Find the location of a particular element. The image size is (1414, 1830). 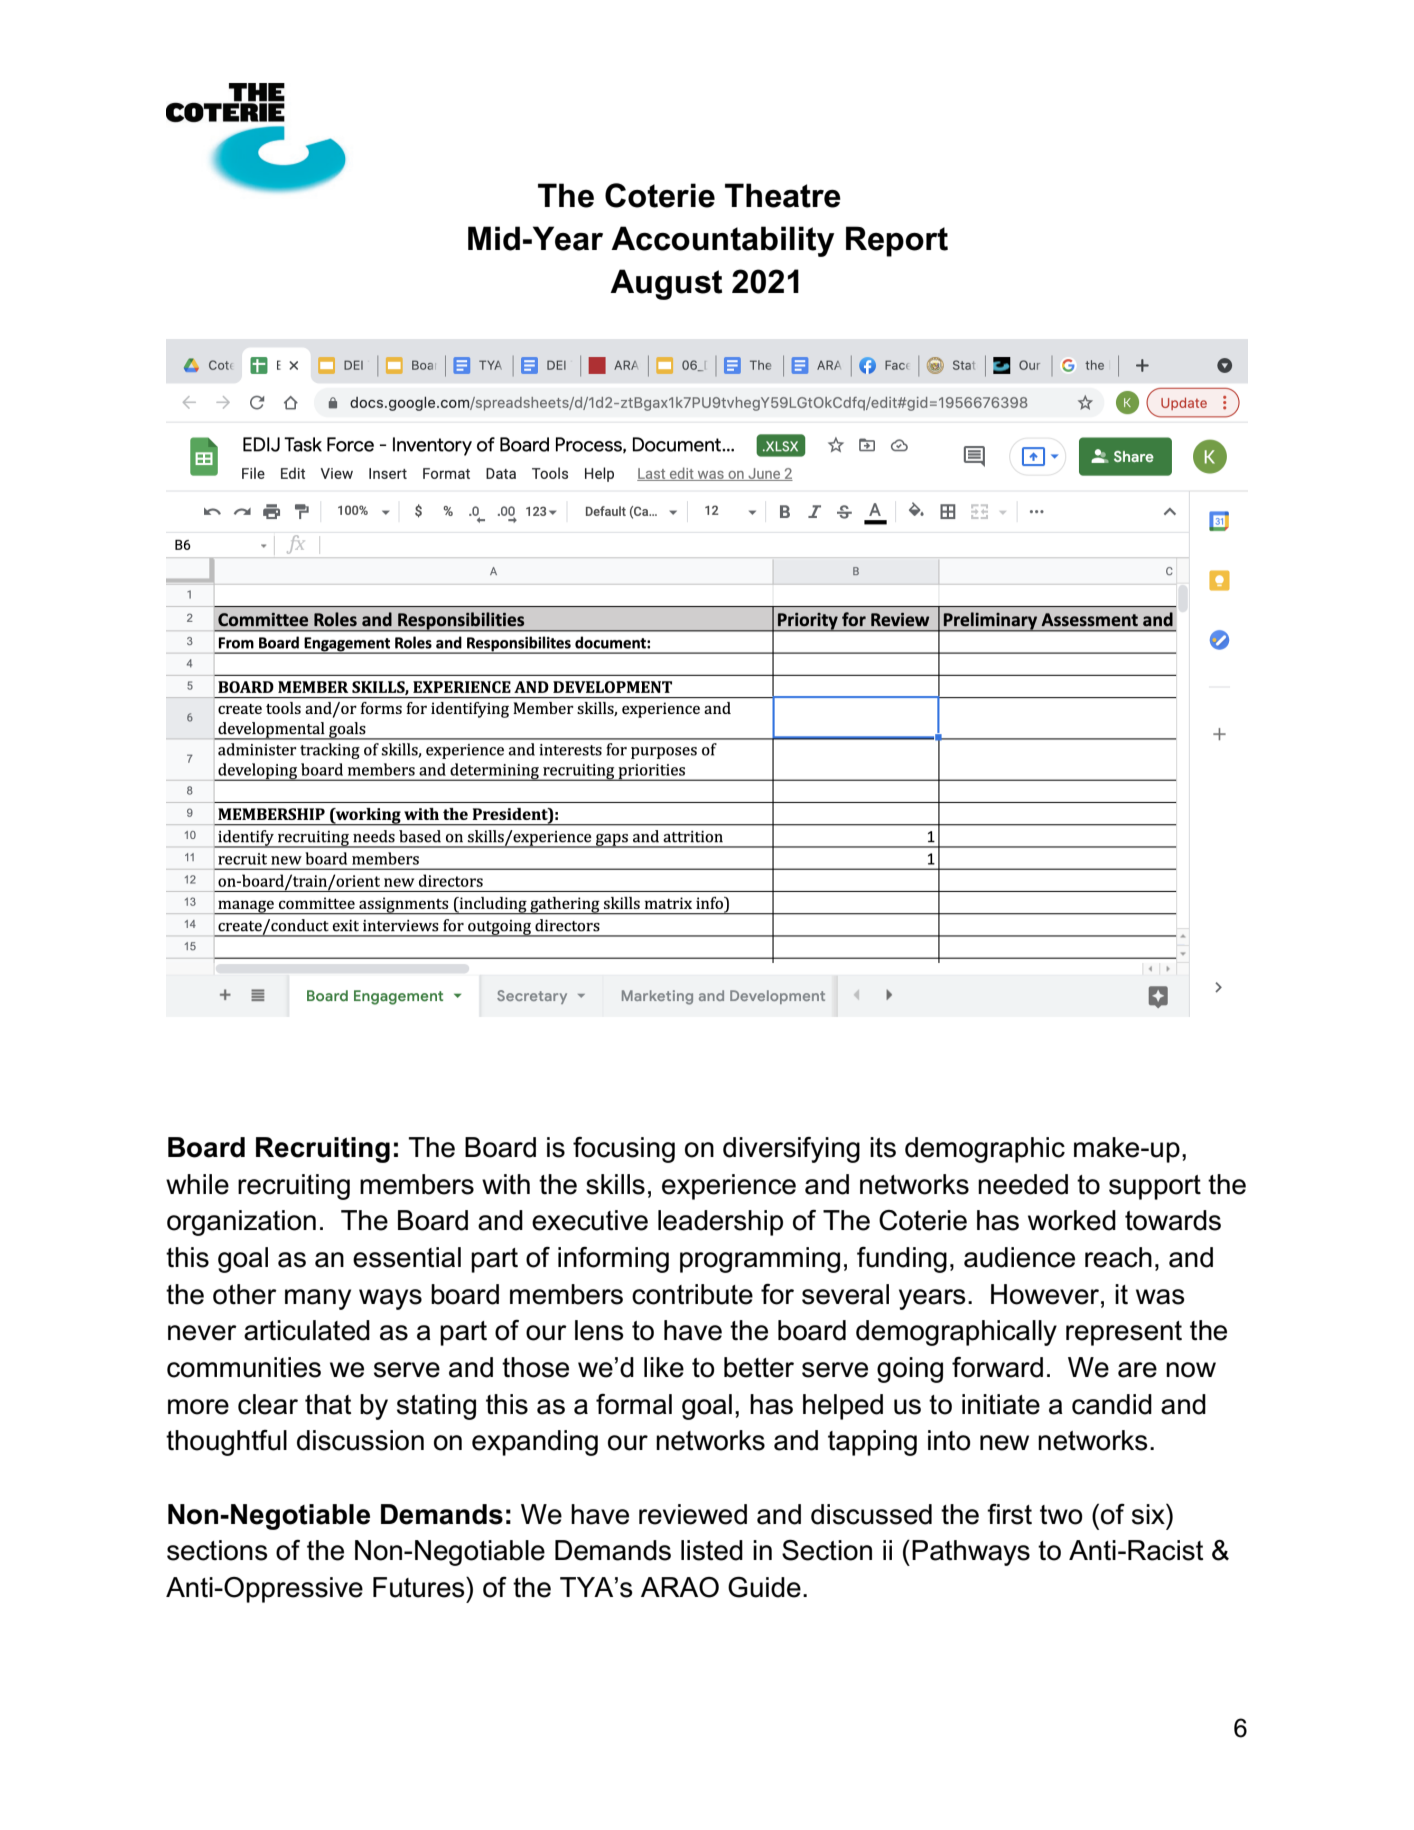

leadership is located at coordinates (720, 1223).
